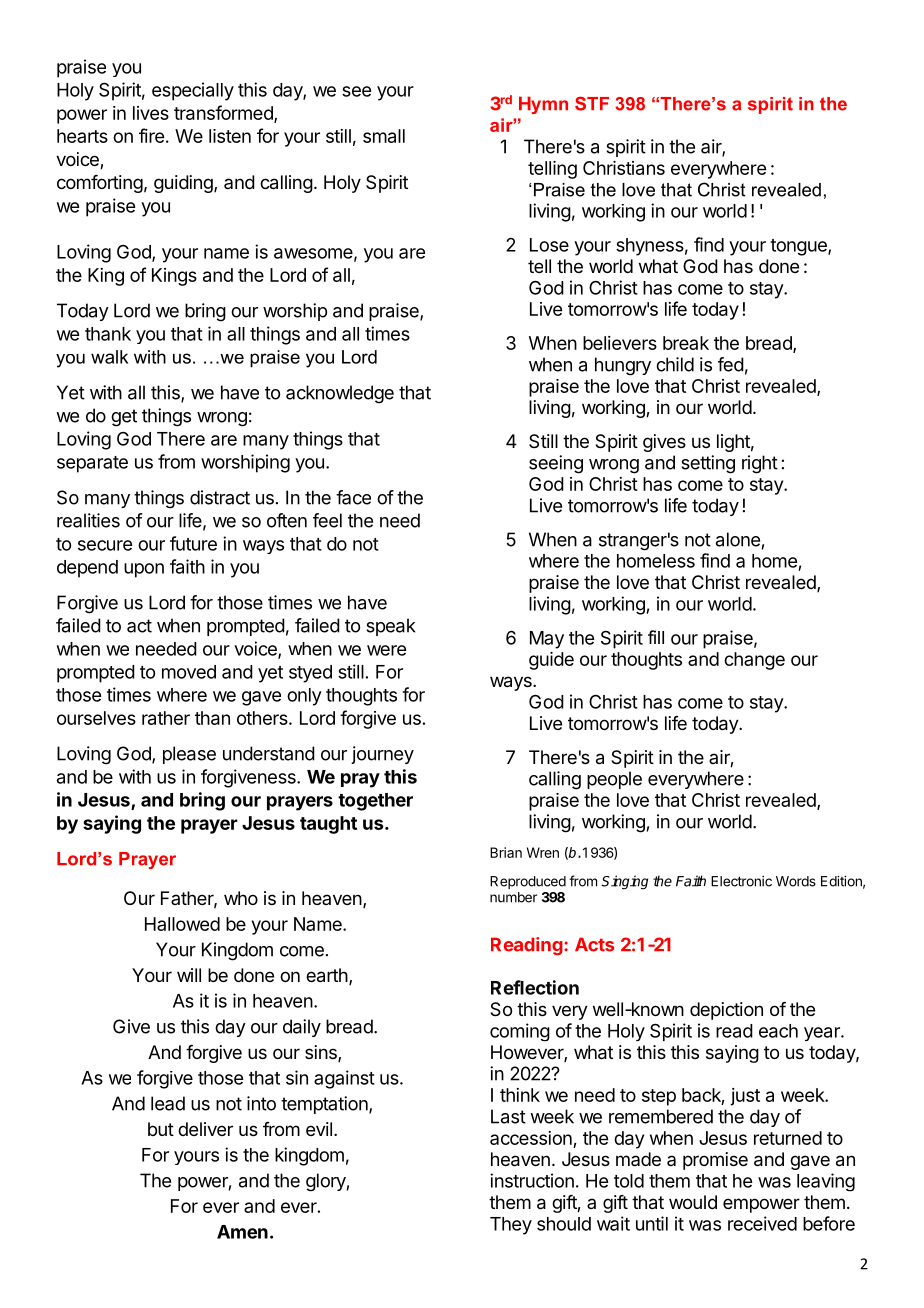 The height and width of the screenshot is (1308, 924). Describe the element at coordinates (731, 364) in the screenshot. I see `fed` at that location.
